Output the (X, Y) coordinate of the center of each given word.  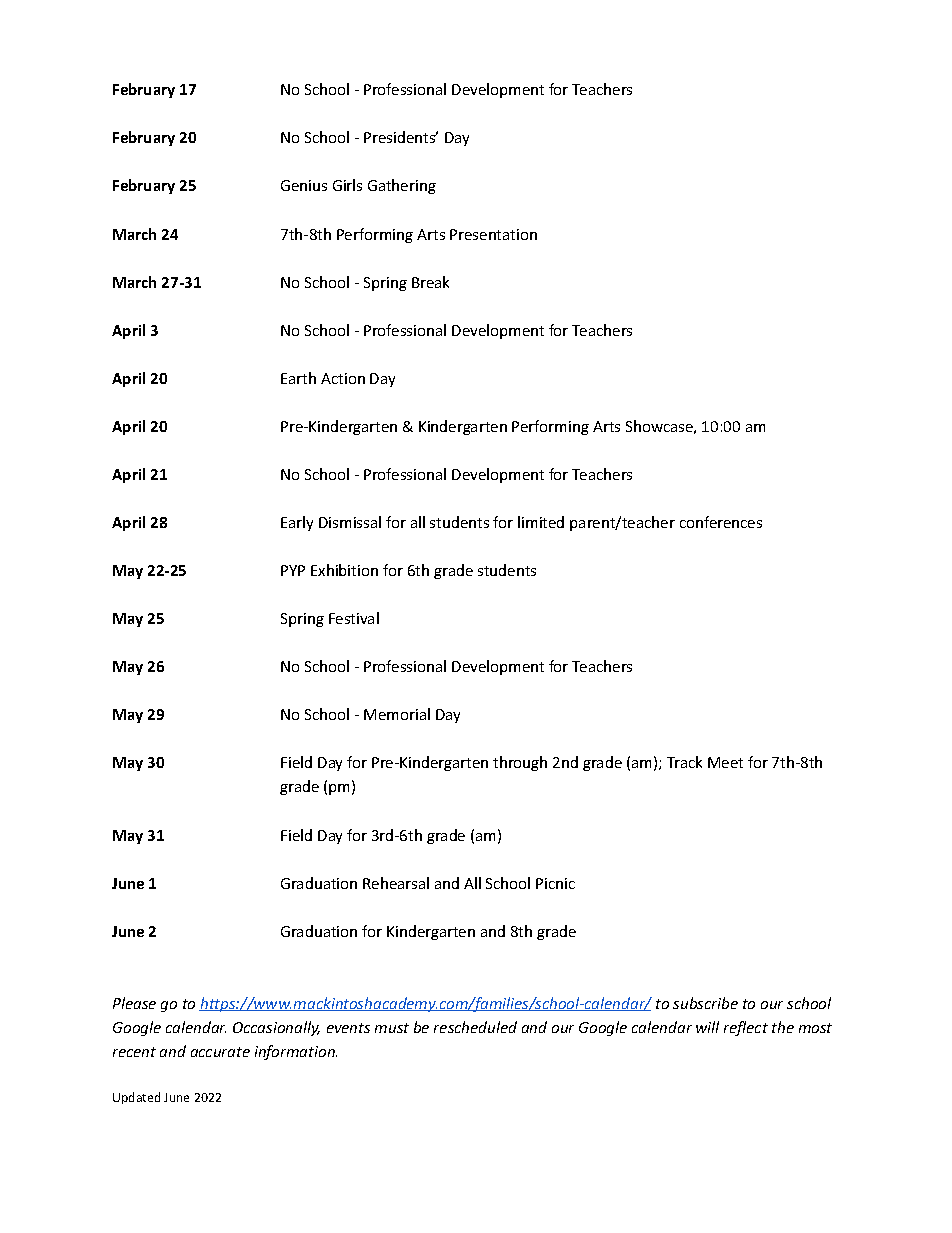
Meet (725, 762)
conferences (721, 522)
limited (541, 522)
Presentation (493, 234)
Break (430, 282)
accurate (220, 1052)
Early (297, 523)
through (520, 763)
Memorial (397, 714)
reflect (746, 1028)
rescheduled (475, 1027)
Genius (304, 185)
